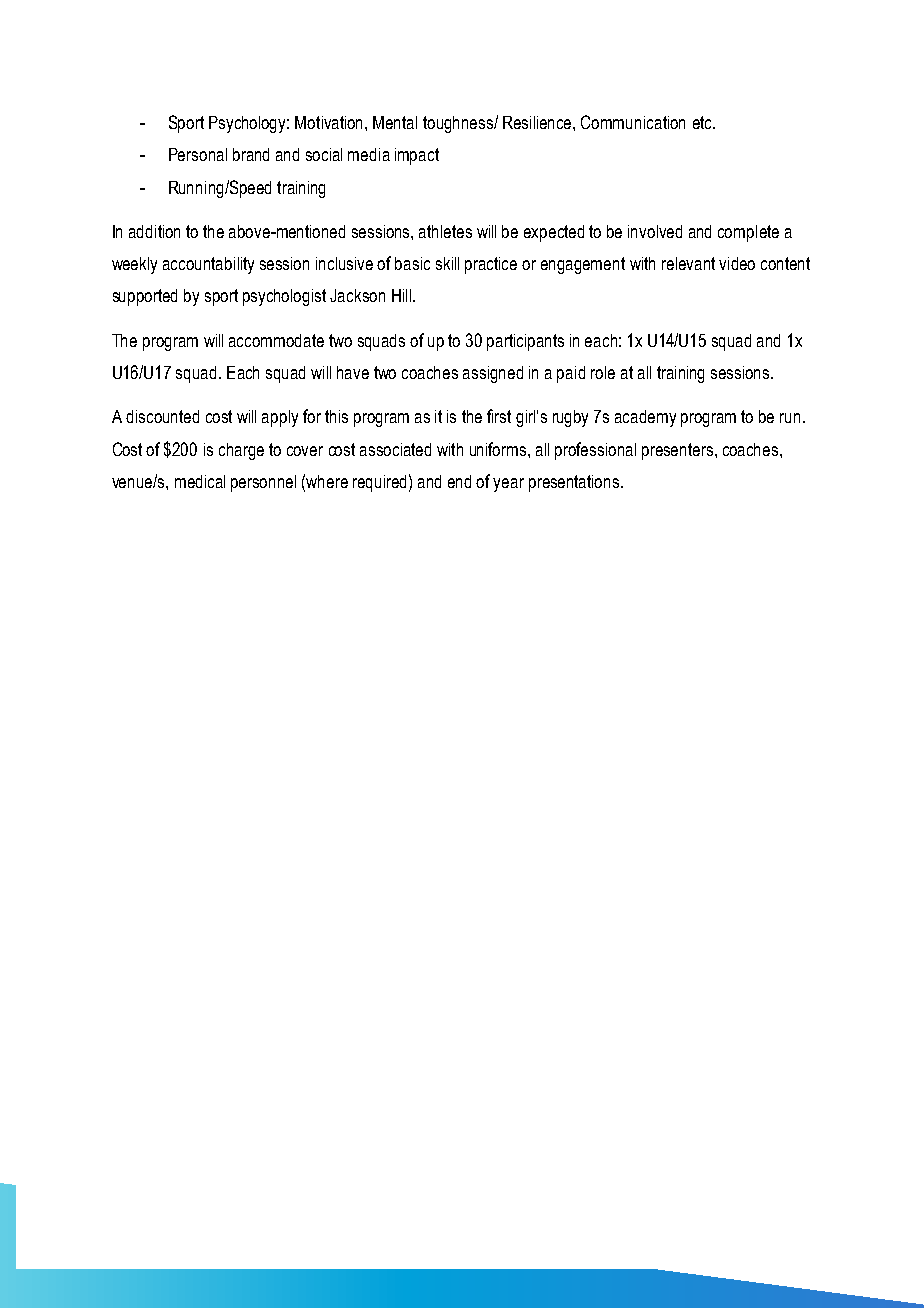  Describe the element at coordinates (403, 295) in the page. I see `Hill` at that location.
